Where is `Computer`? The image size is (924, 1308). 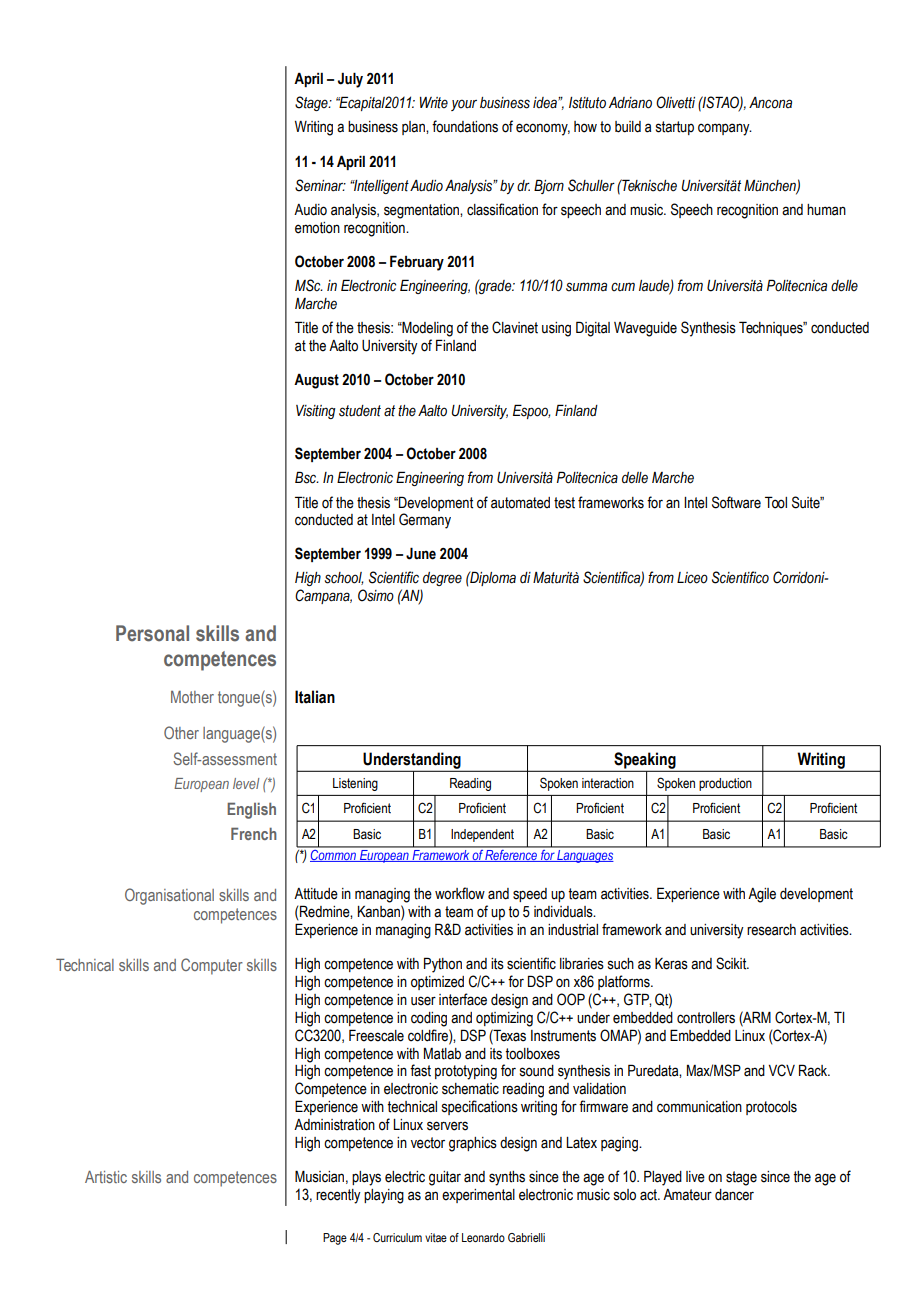 Computer is located at coordinates (212, 966).
